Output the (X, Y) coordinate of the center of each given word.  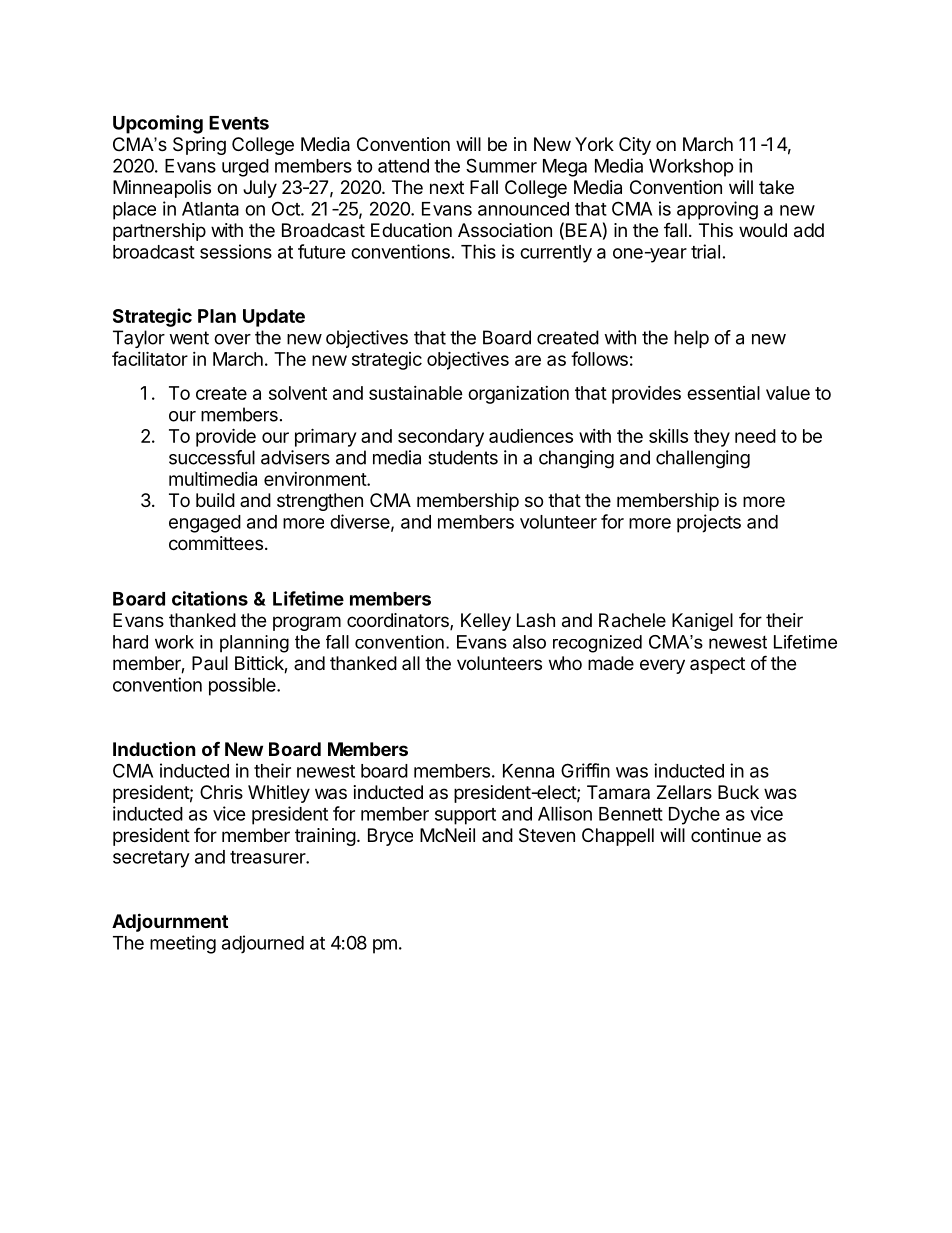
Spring (199, 146)
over (232, 339)
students (463, 457)
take (776, 187)
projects (709, 523)
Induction (154, 748)
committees (216, 543)
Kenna (528, 771)
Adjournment (170, 922)
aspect (717, 665)
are (528, 360)
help (691, 339)
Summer (501, 165)
